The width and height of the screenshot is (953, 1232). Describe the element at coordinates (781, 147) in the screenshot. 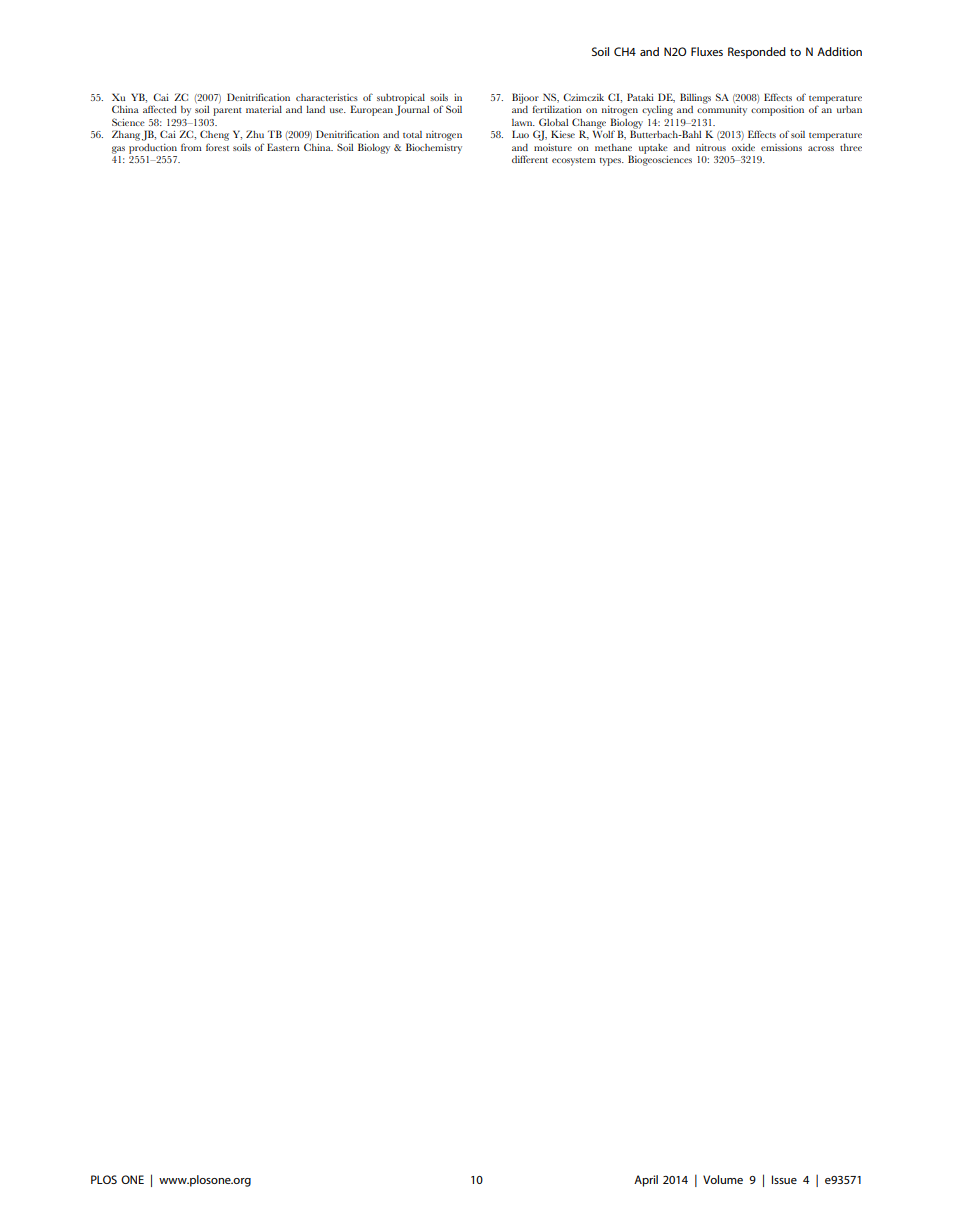

I see `emissions` at that location.
